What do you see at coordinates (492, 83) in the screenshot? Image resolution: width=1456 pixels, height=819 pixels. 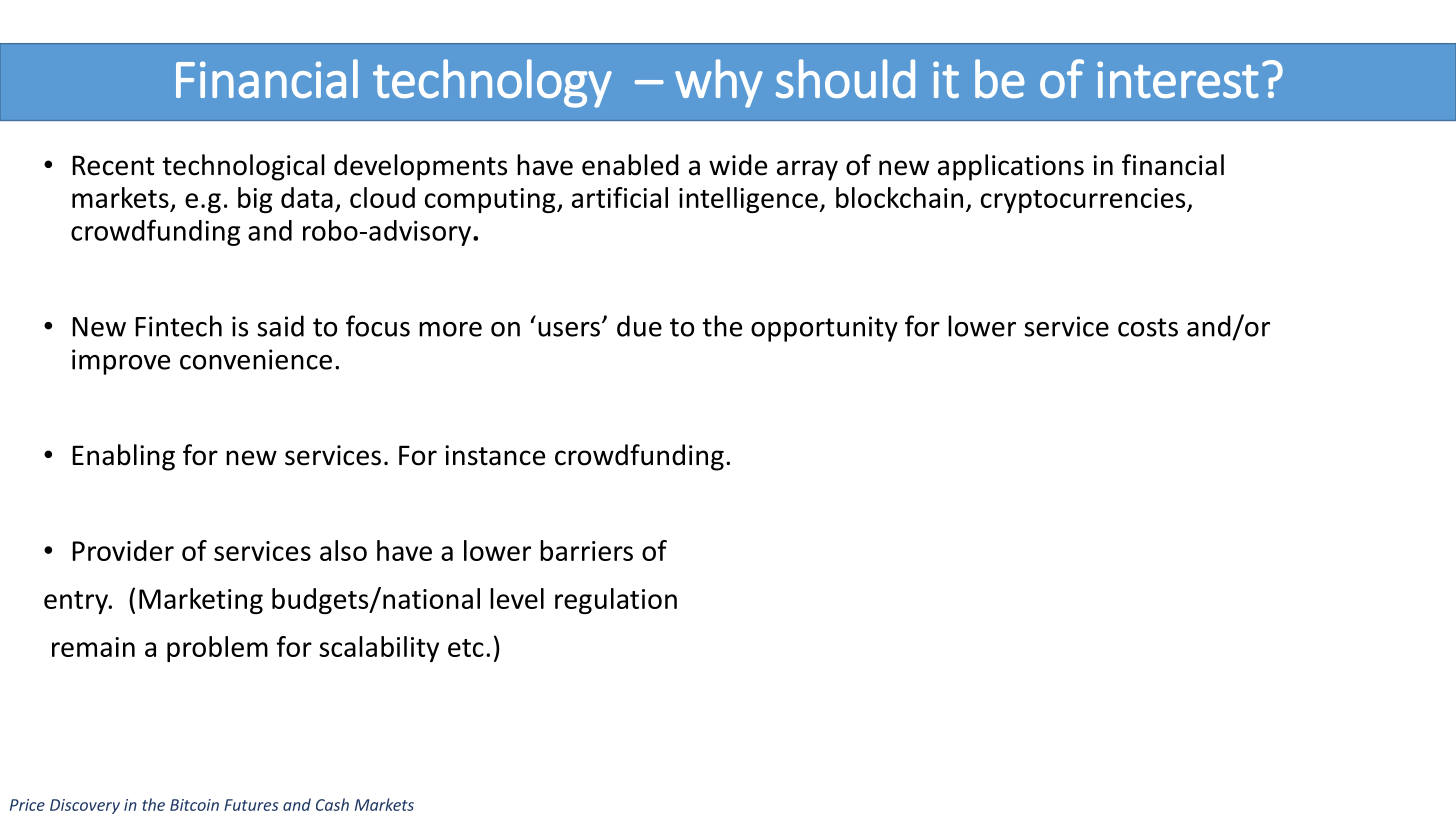 I see `technology` at bounding box center [492, 83].
